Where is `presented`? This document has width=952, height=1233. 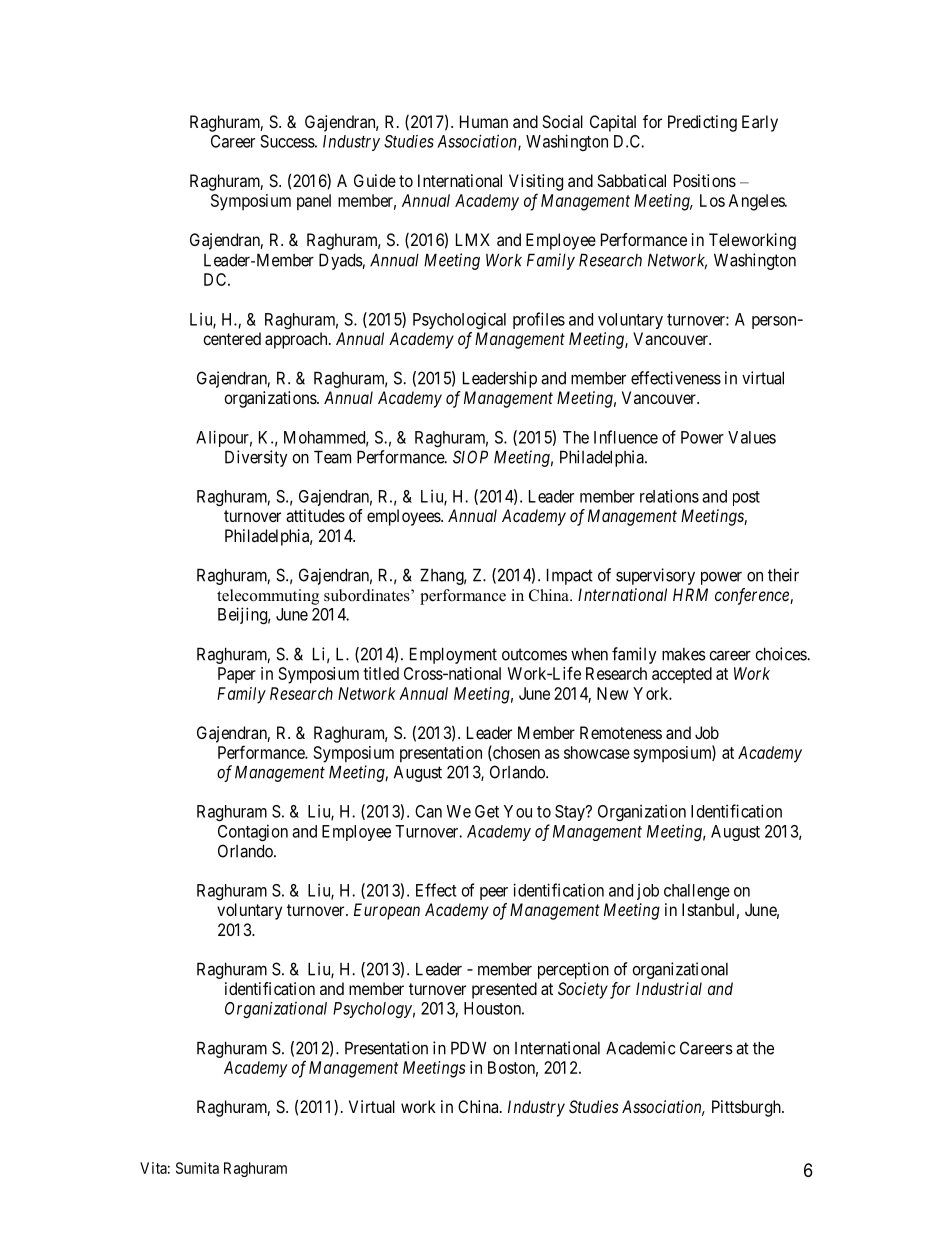
presented is located at coordinates (504, 990).
